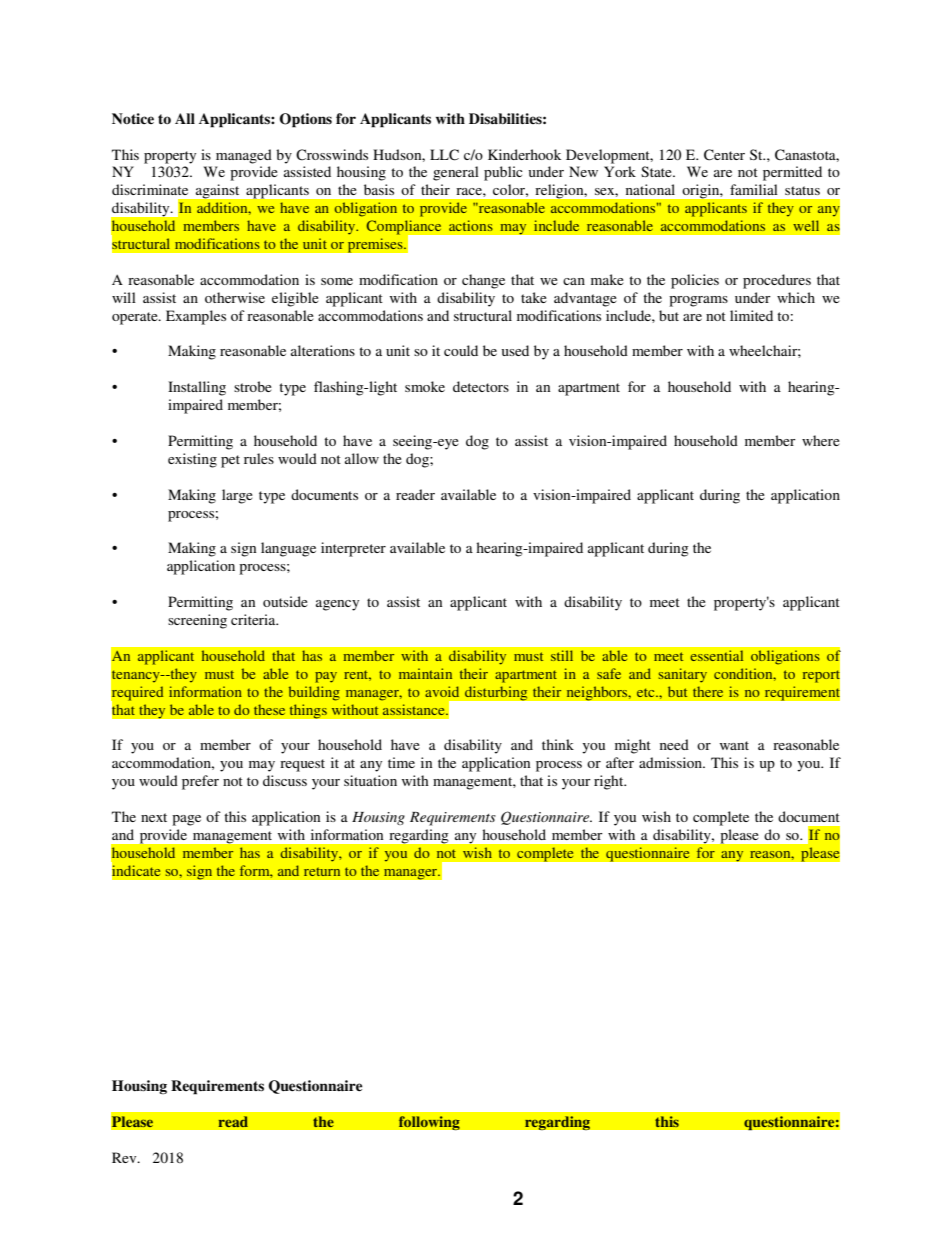  Describe the element at coordinates (444, 155) in the document. I see `LLC` at that location.
